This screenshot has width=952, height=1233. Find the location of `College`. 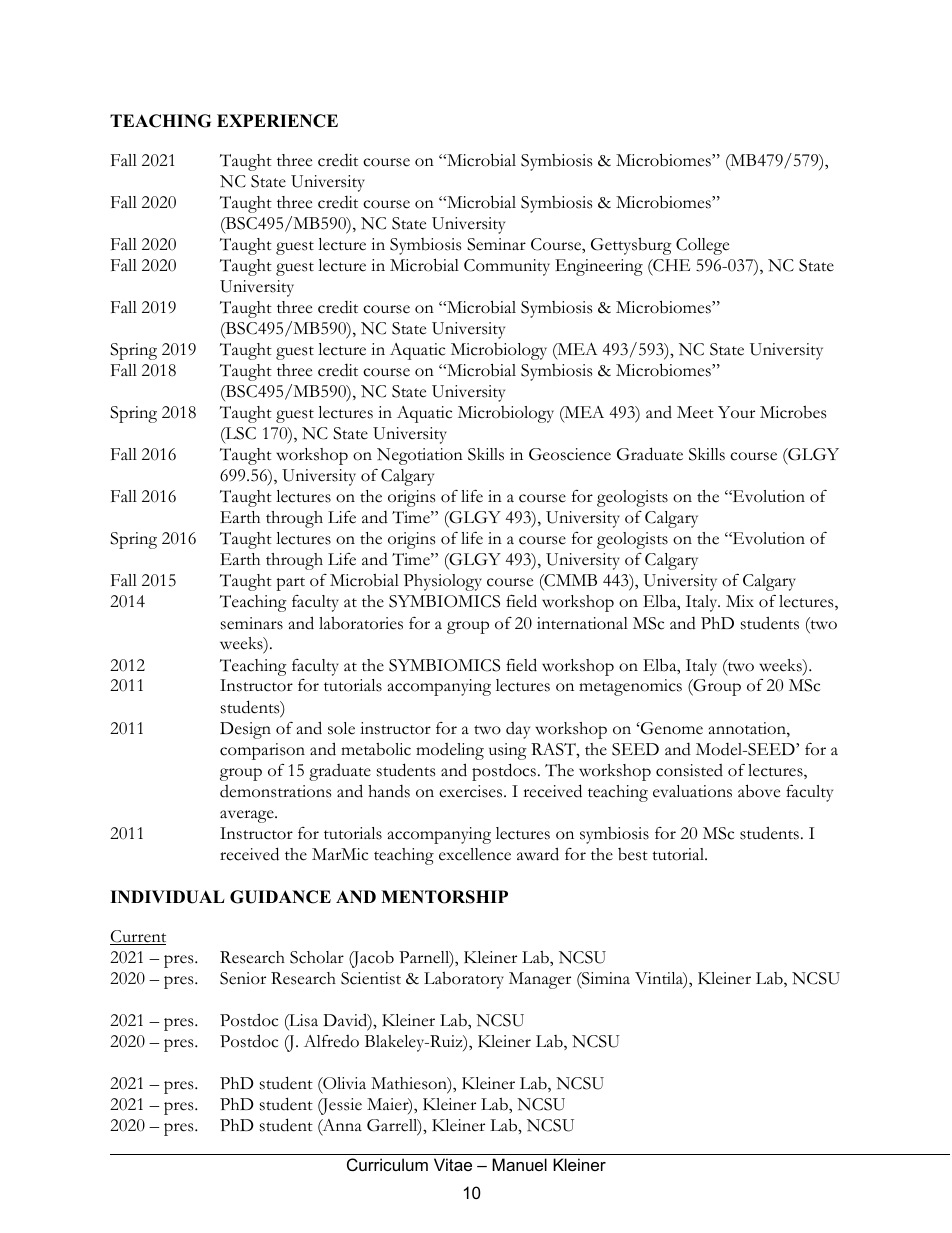

College is located at coordinates (702, 246).
